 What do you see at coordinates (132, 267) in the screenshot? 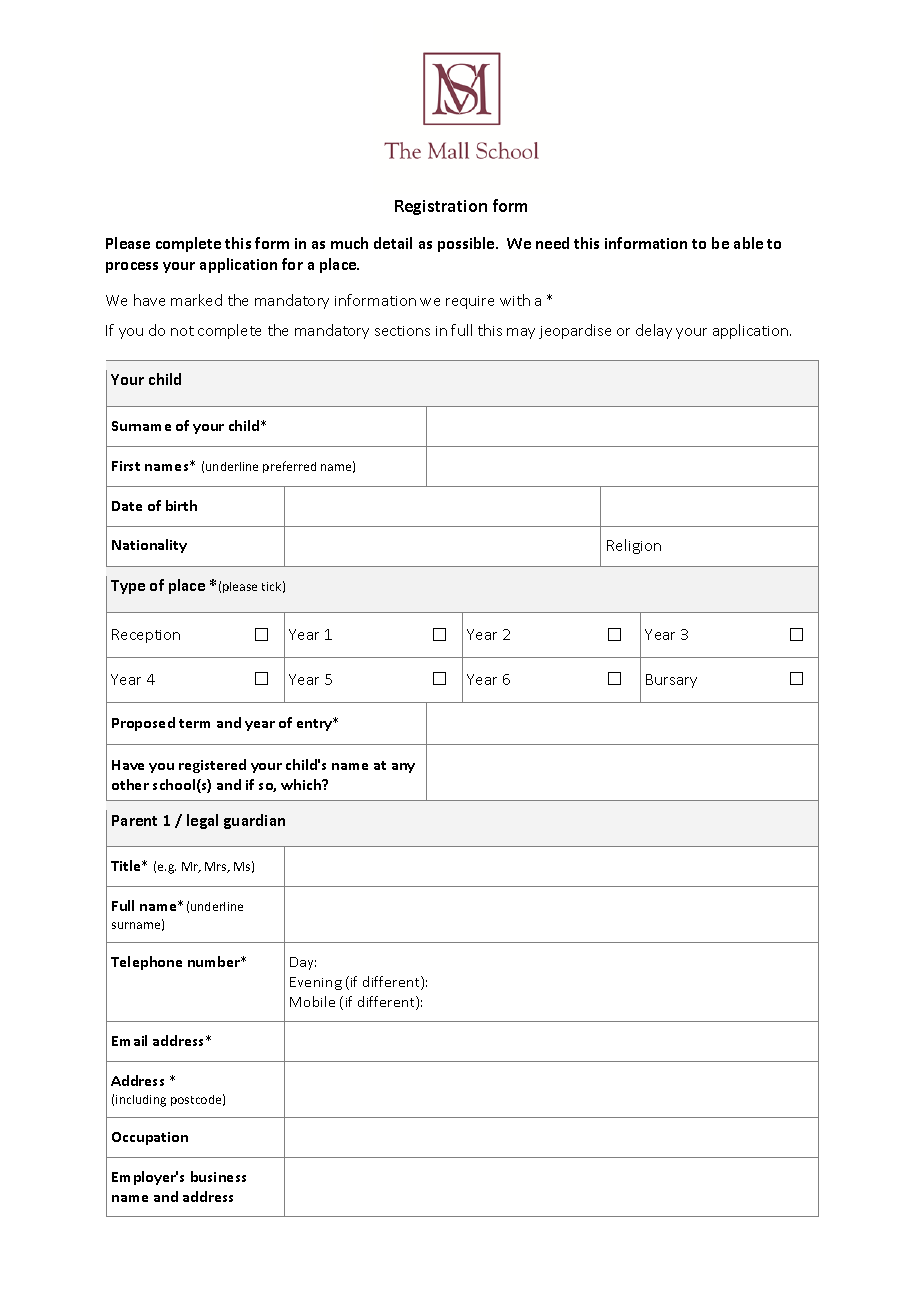
I see `process` at bounding box center [132, 267].
